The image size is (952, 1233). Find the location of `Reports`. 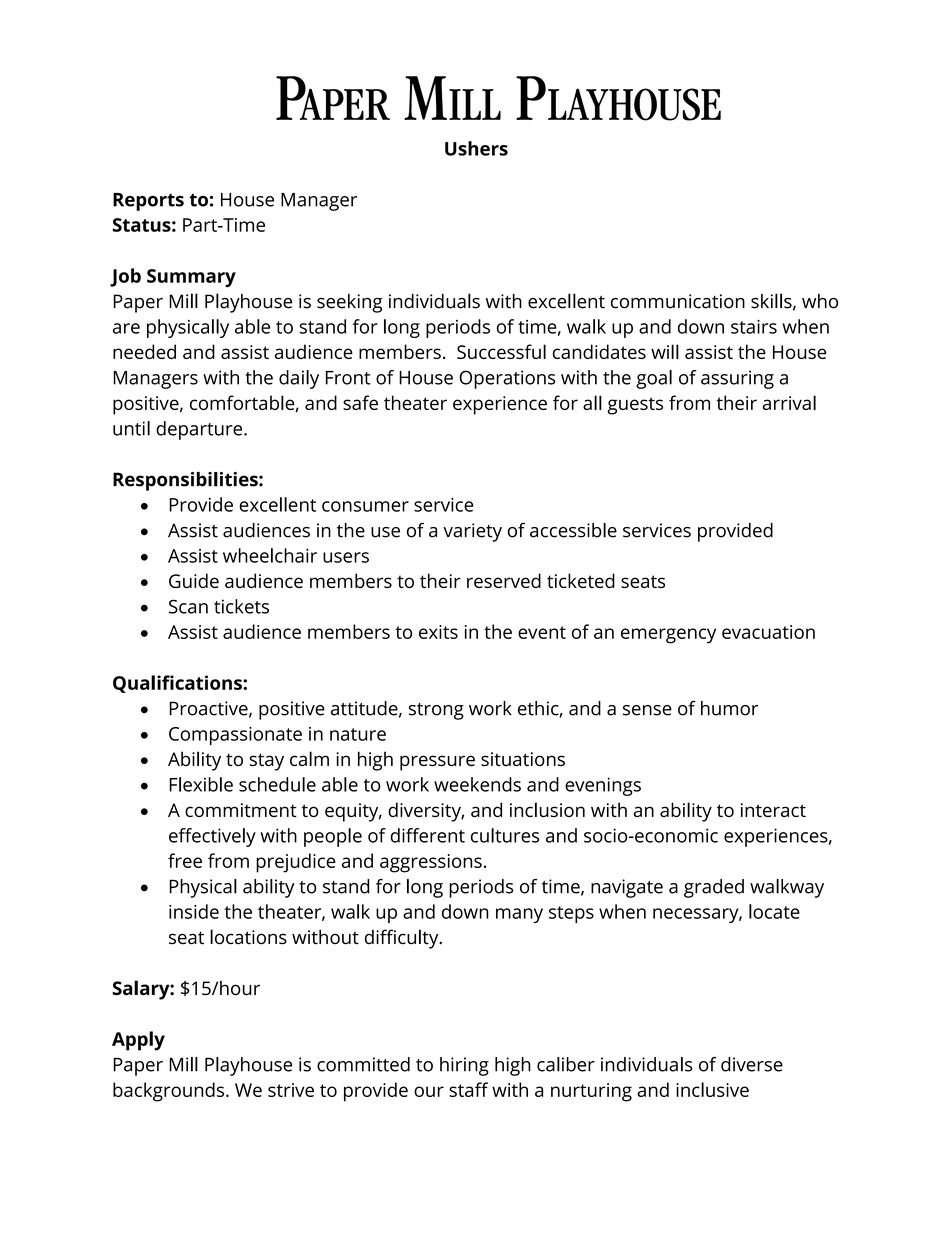

Reports is located at coordinates (148, 202).
